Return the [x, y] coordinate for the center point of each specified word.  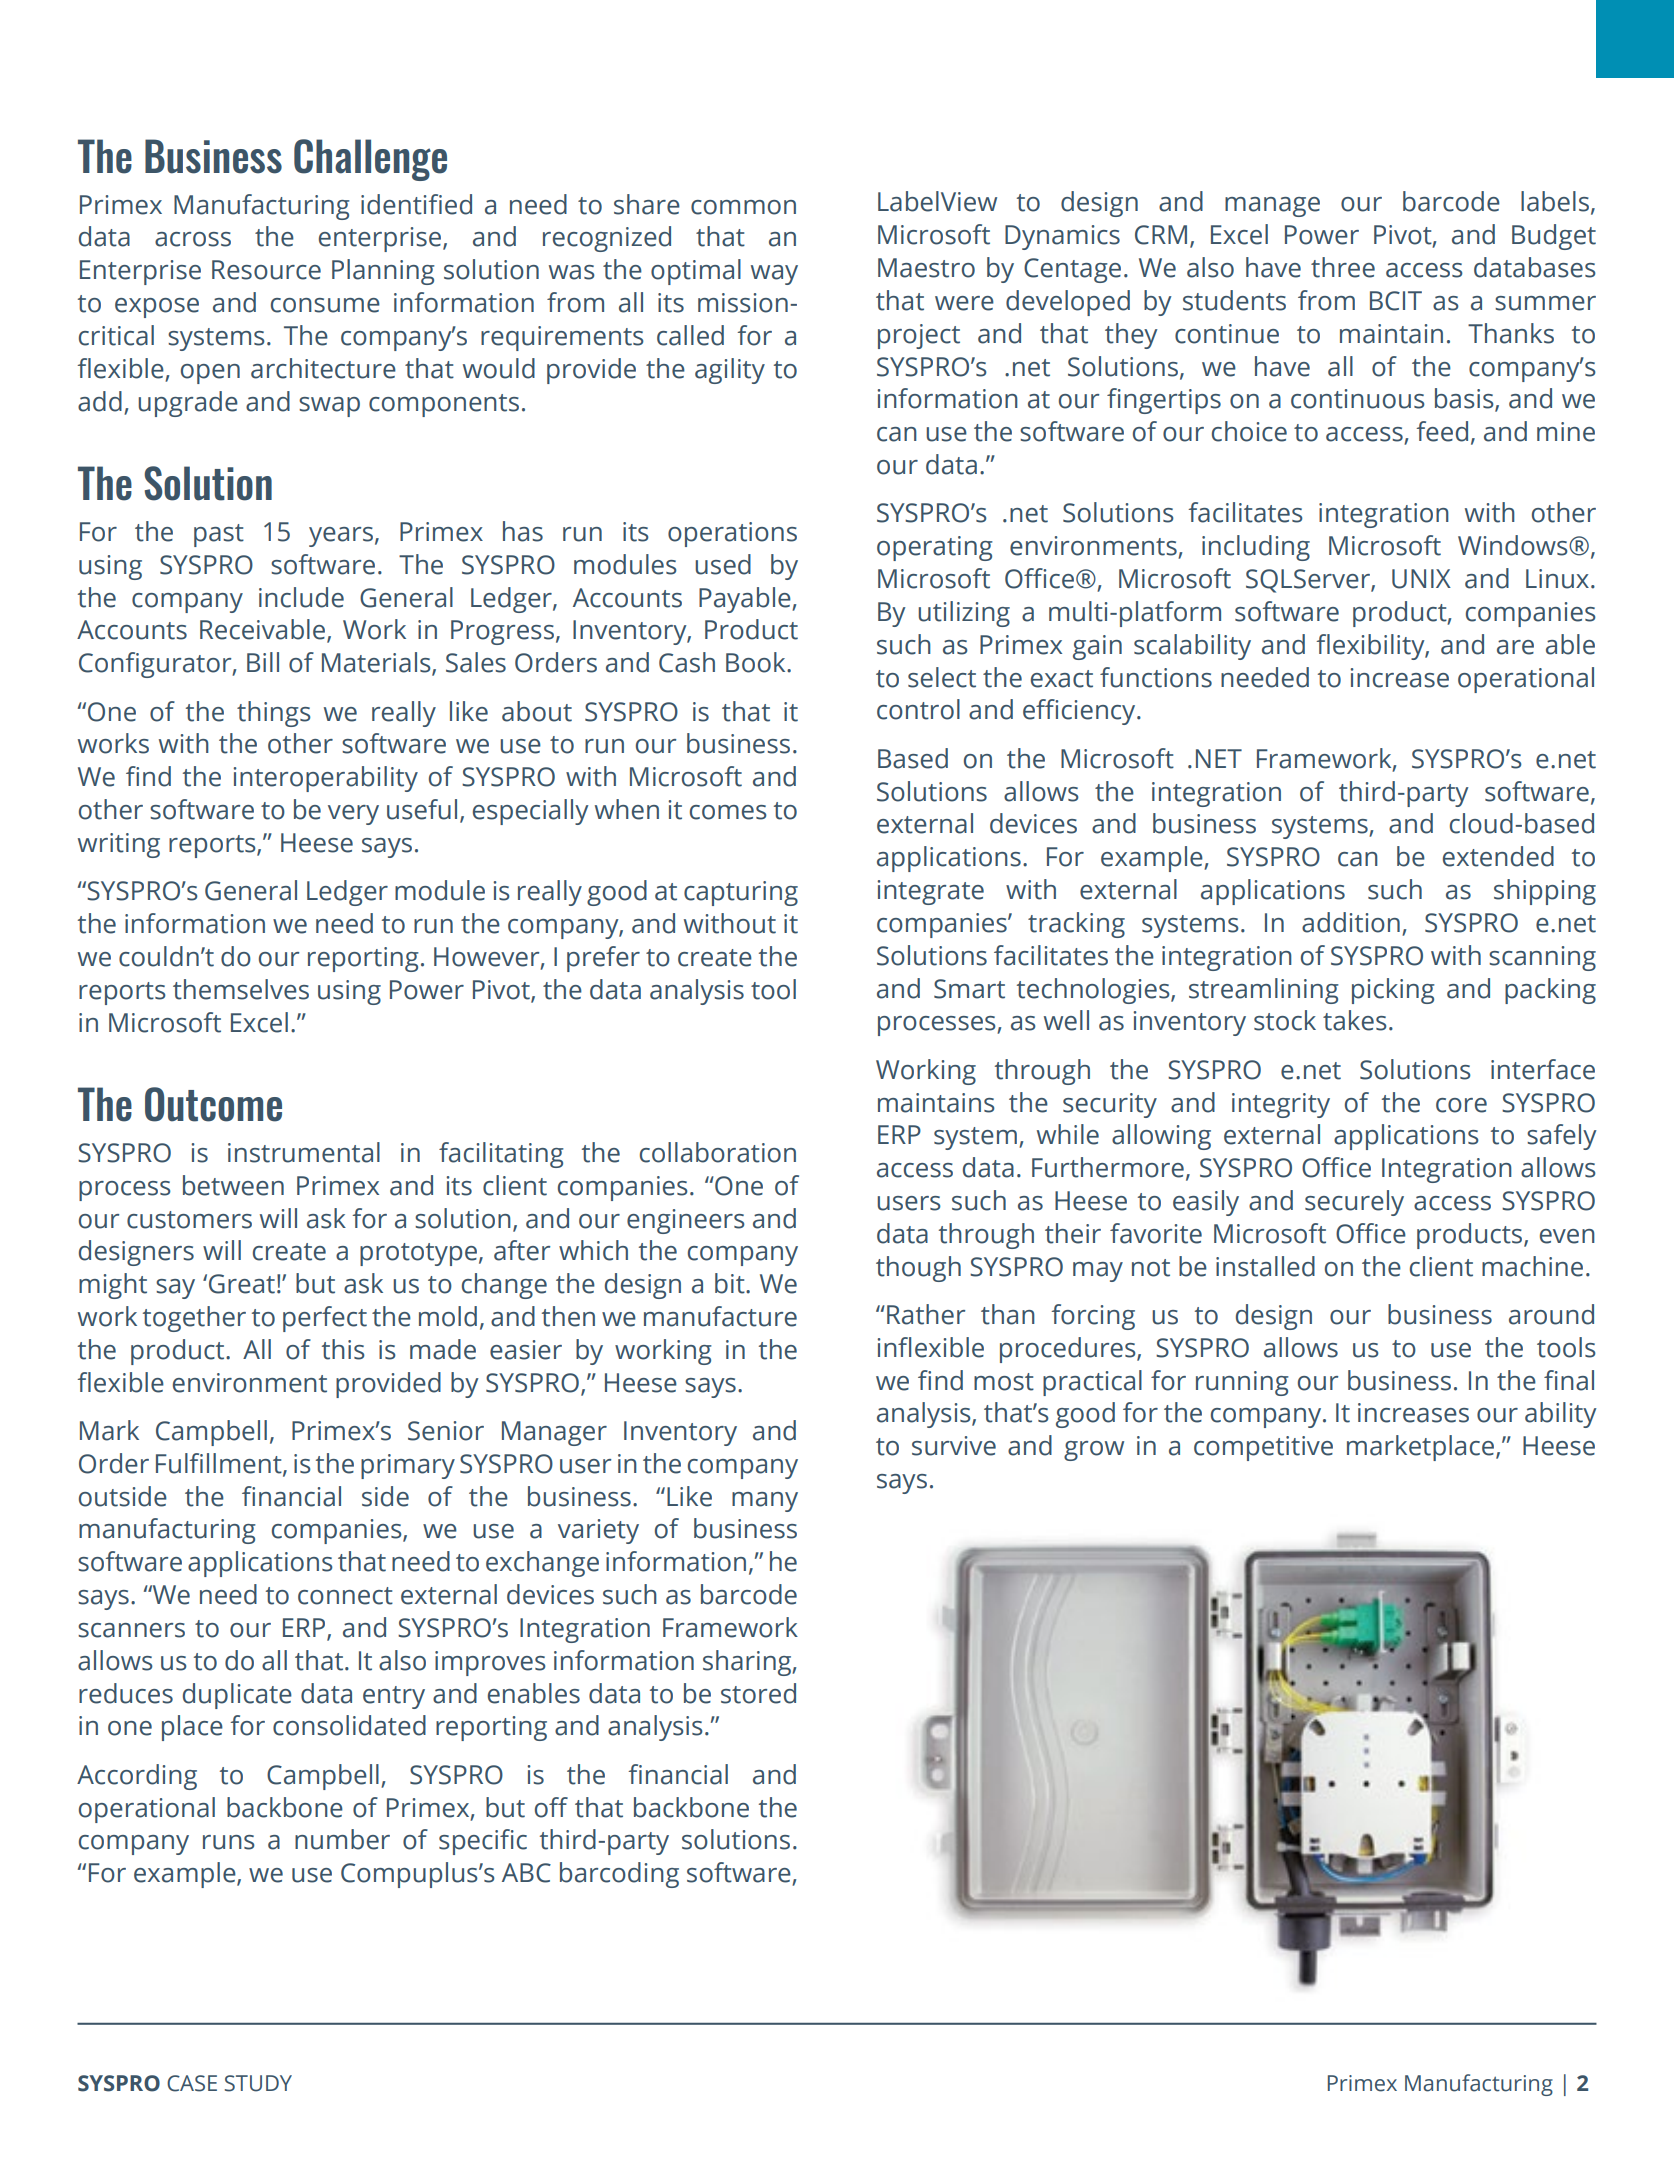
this [343, 1349]
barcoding [619, 1875]
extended [1498, 856]
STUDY [258, 2083]
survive [954, 1446]
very [353, 815]
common [743, 207]
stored [758, 1693]
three [1343, 267]
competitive [1263, 1448]
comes [728, 812]
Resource [266, 270]
